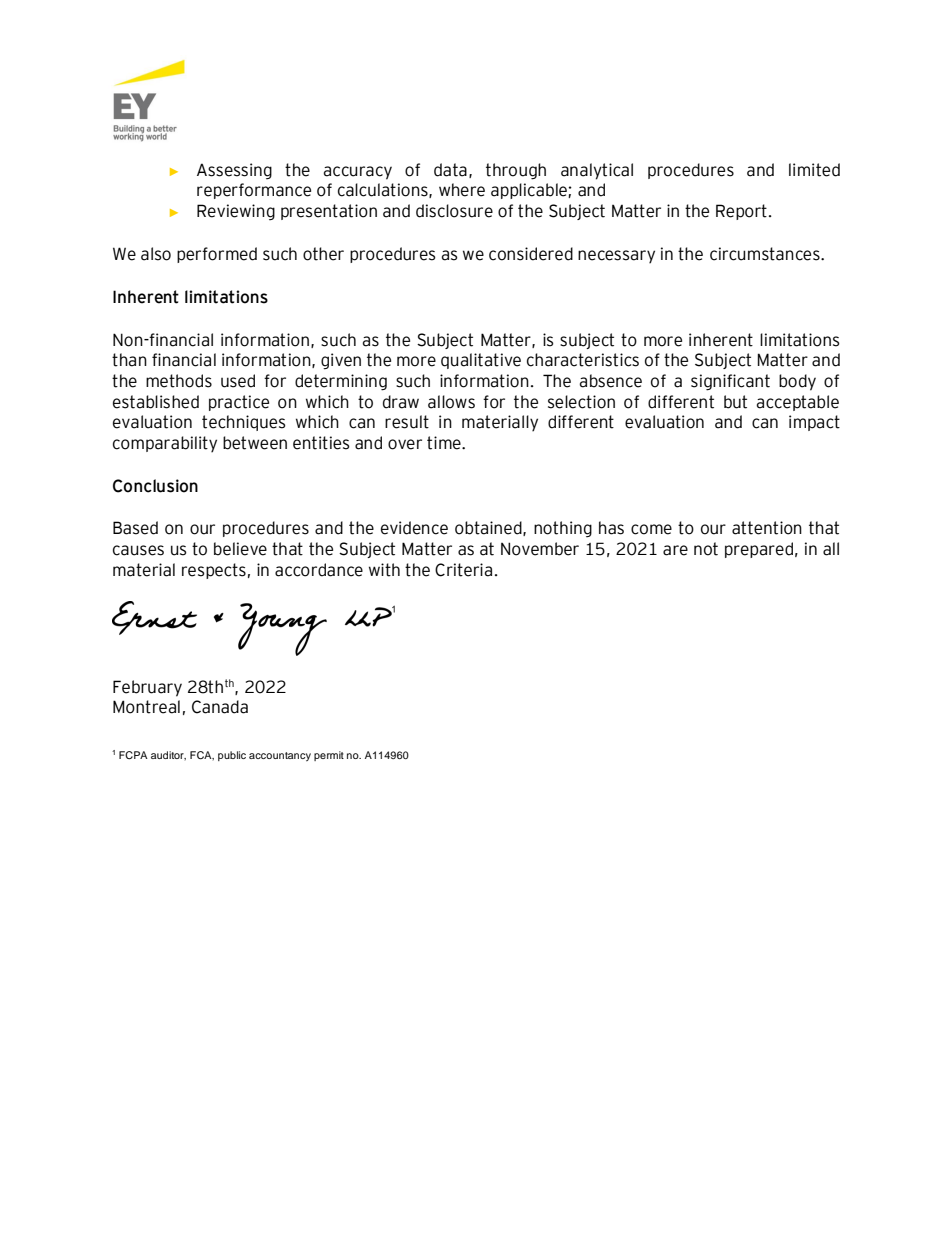 Image resolution: width=952 pixels, height=1233 pixels. Describe the element at coordinates (129, 360) in the image. I see `than` at that location.
